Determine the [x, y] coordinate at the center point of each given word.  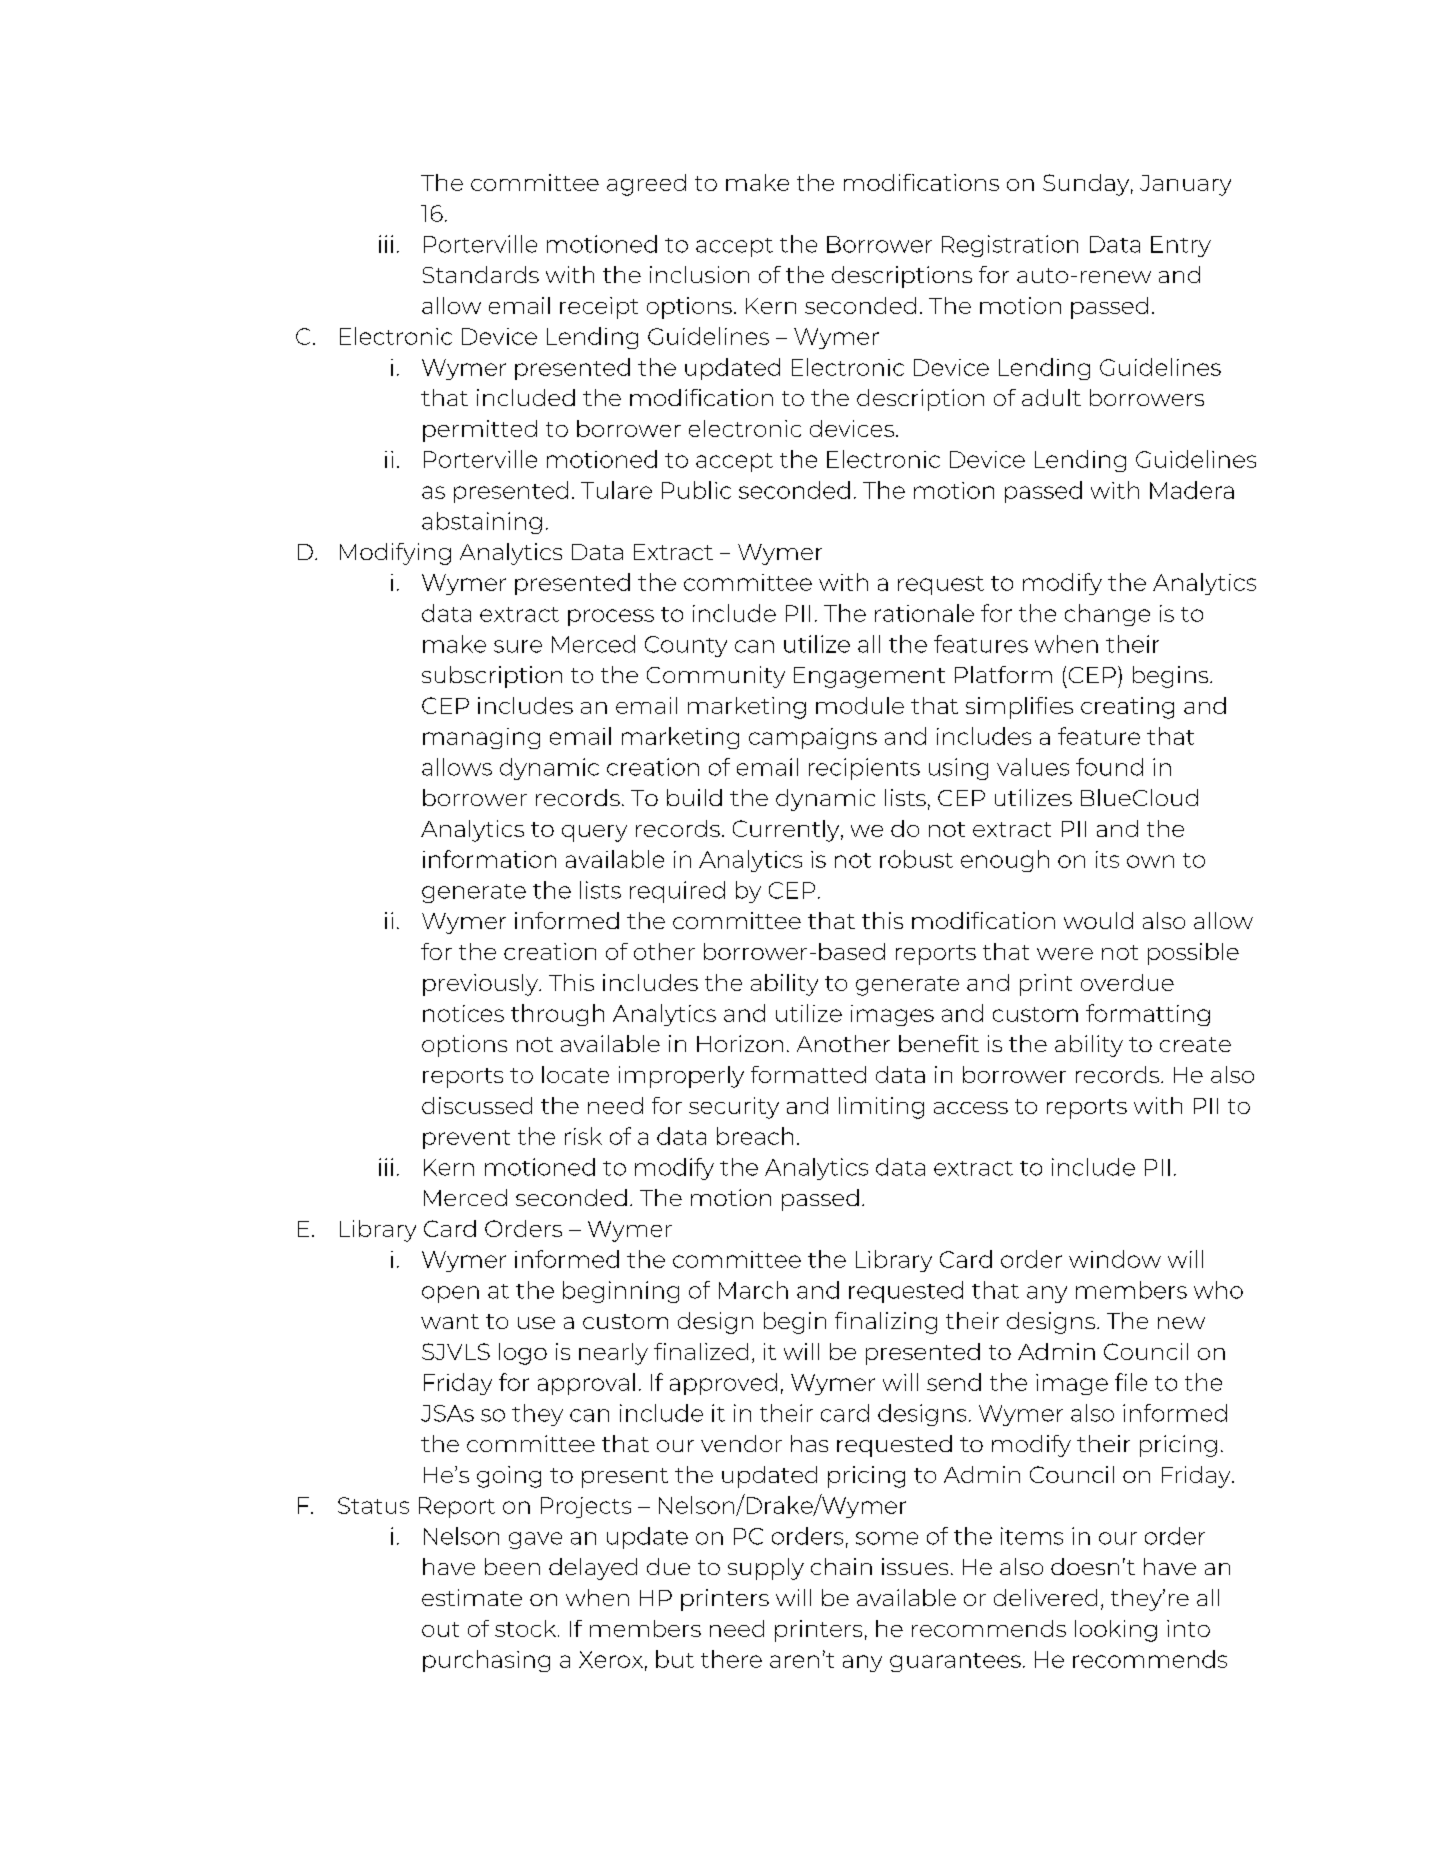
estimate [472, 1597]
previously [482, 985]
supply [766, 1569]
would [1098, 920]
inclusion [699, 274]
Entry [1181, 246]
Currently [787, 831]
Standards [481, 274]
